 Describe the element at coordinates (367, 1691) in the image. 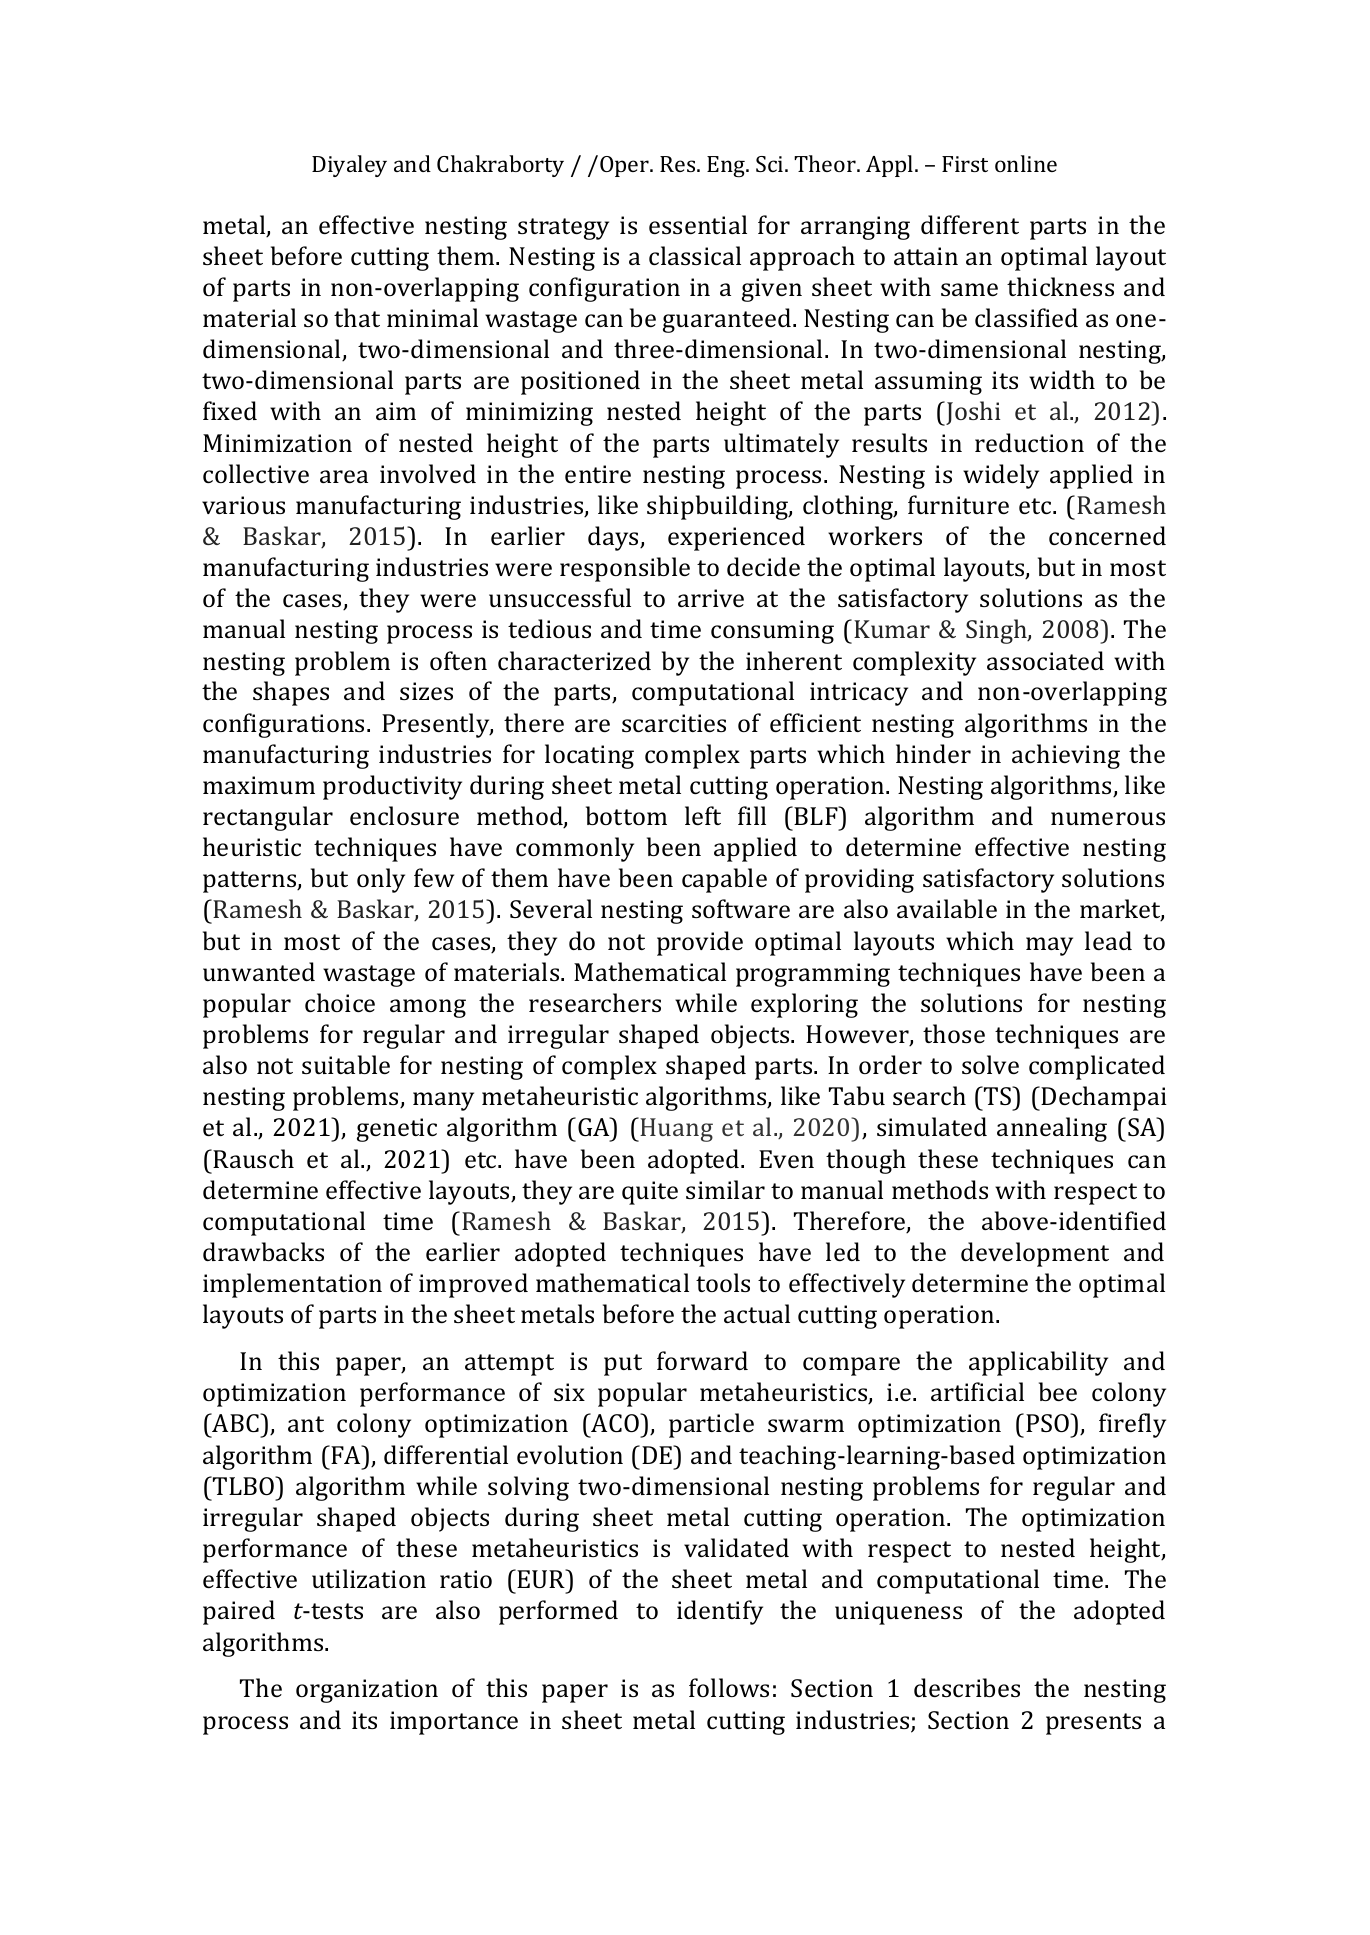

I see `organization` at that location.
